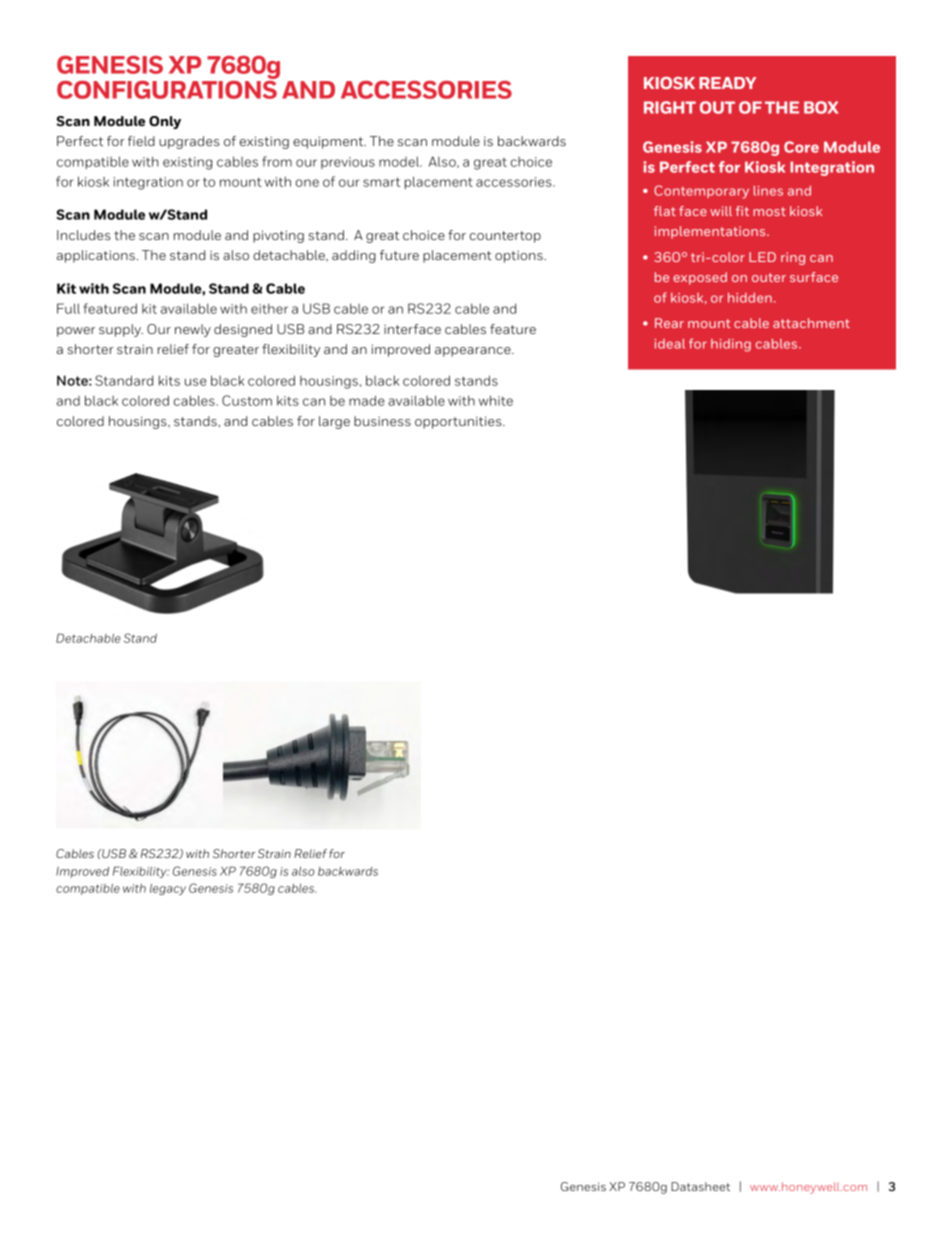 Image resolution: width=952 pixels, height=1233 pixels. Describe the element at coordinates (195, 382) in the page. I see `use` at that location.
